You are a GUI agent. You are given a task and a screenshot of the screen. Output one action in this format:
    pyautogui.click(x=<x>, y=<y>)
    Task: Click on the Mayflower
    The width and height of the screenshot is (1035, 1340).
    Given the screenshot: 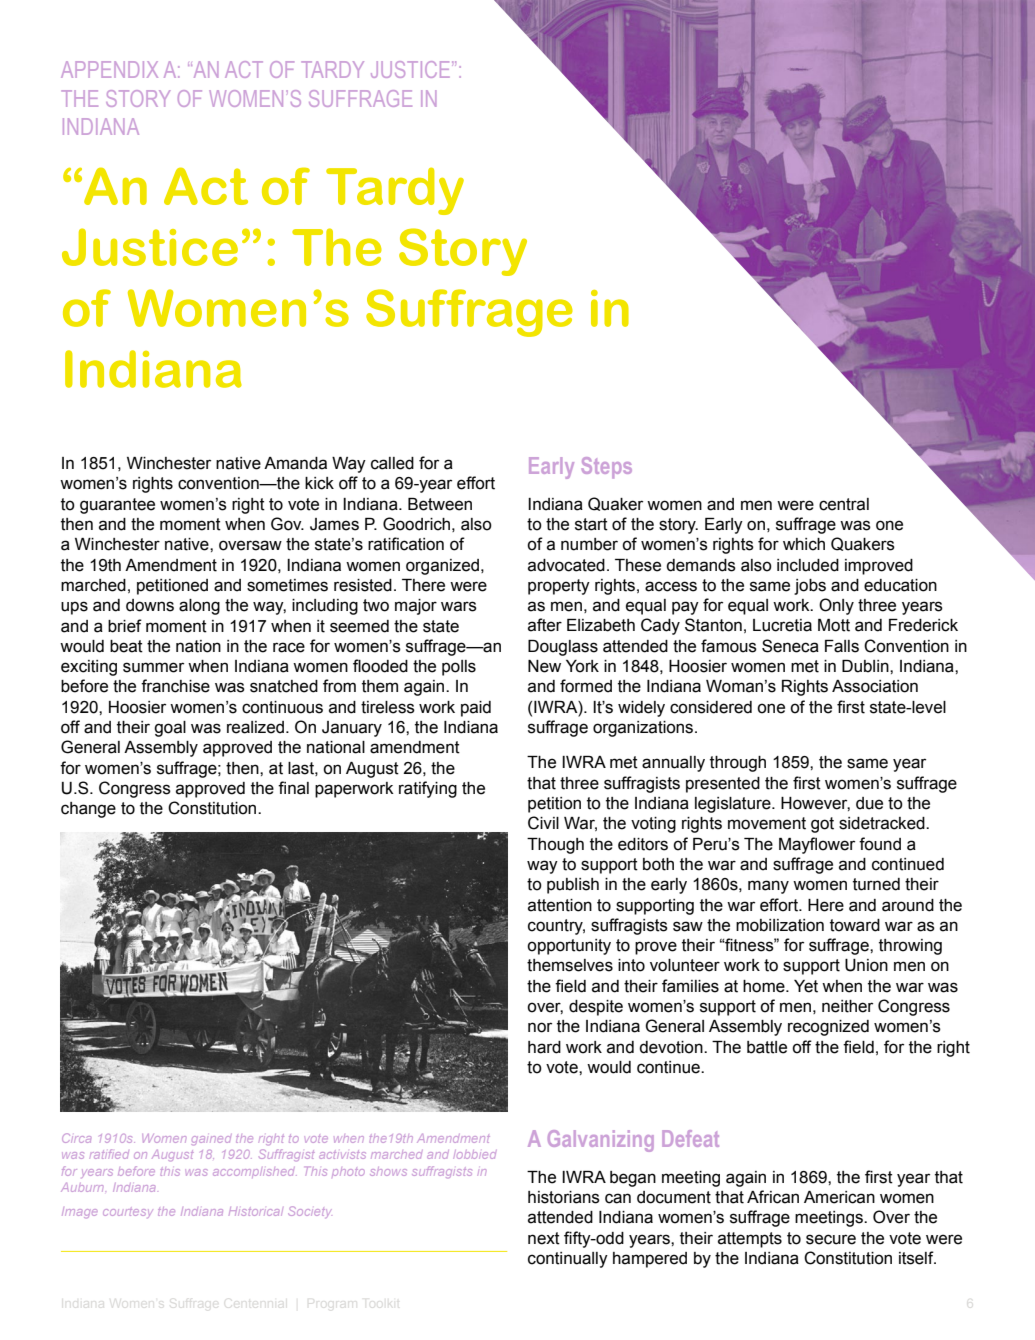 What is the action you would take?
    pyautogui.click(x=817, y=845)
